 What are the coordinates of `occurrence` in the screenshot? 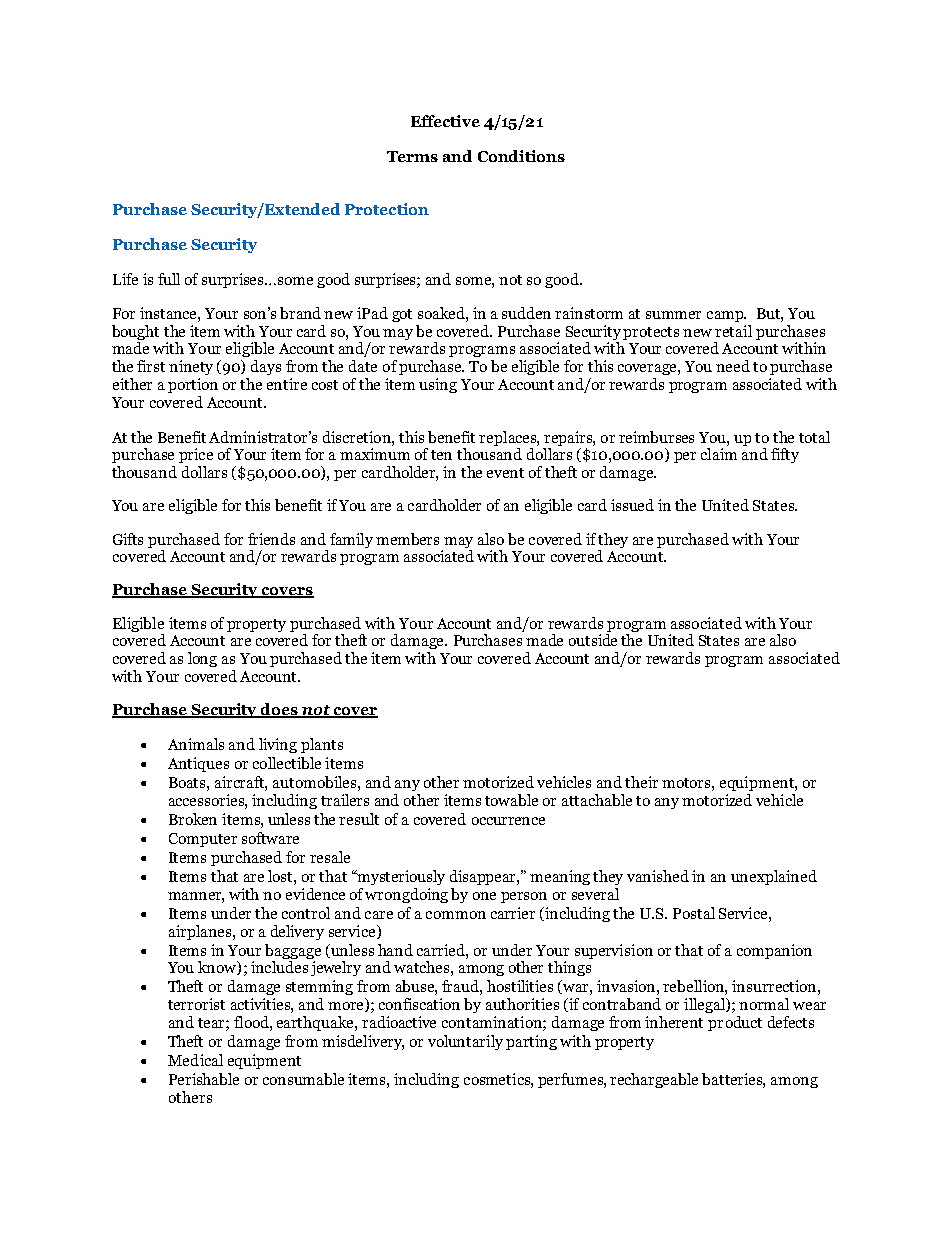 It's located at (508, 821).
